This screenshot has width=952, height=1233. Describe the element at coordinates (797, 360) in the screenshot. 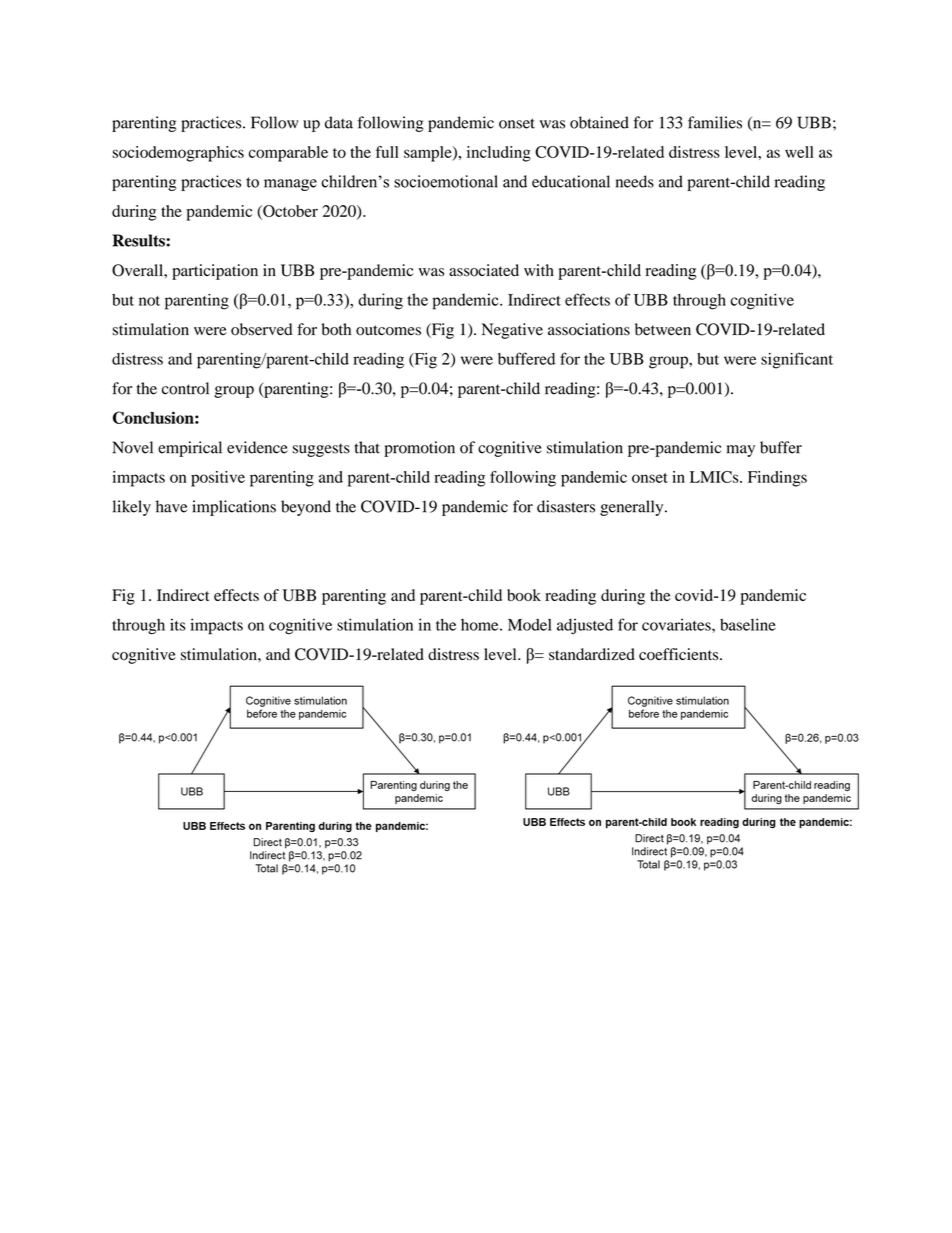

I see `significant` at that location.
